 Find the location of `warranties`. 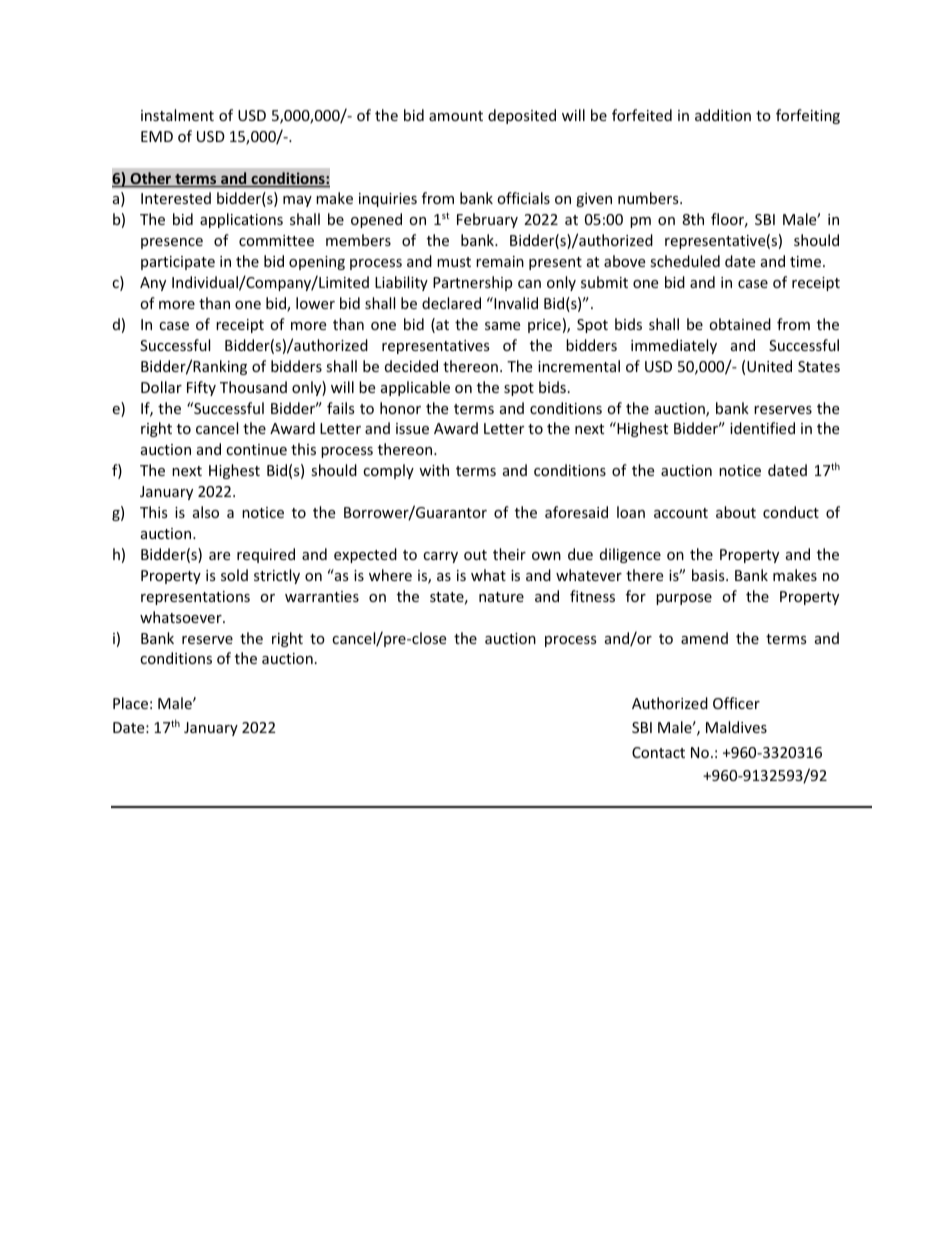

warranties is located at coordinates (322, 596).
